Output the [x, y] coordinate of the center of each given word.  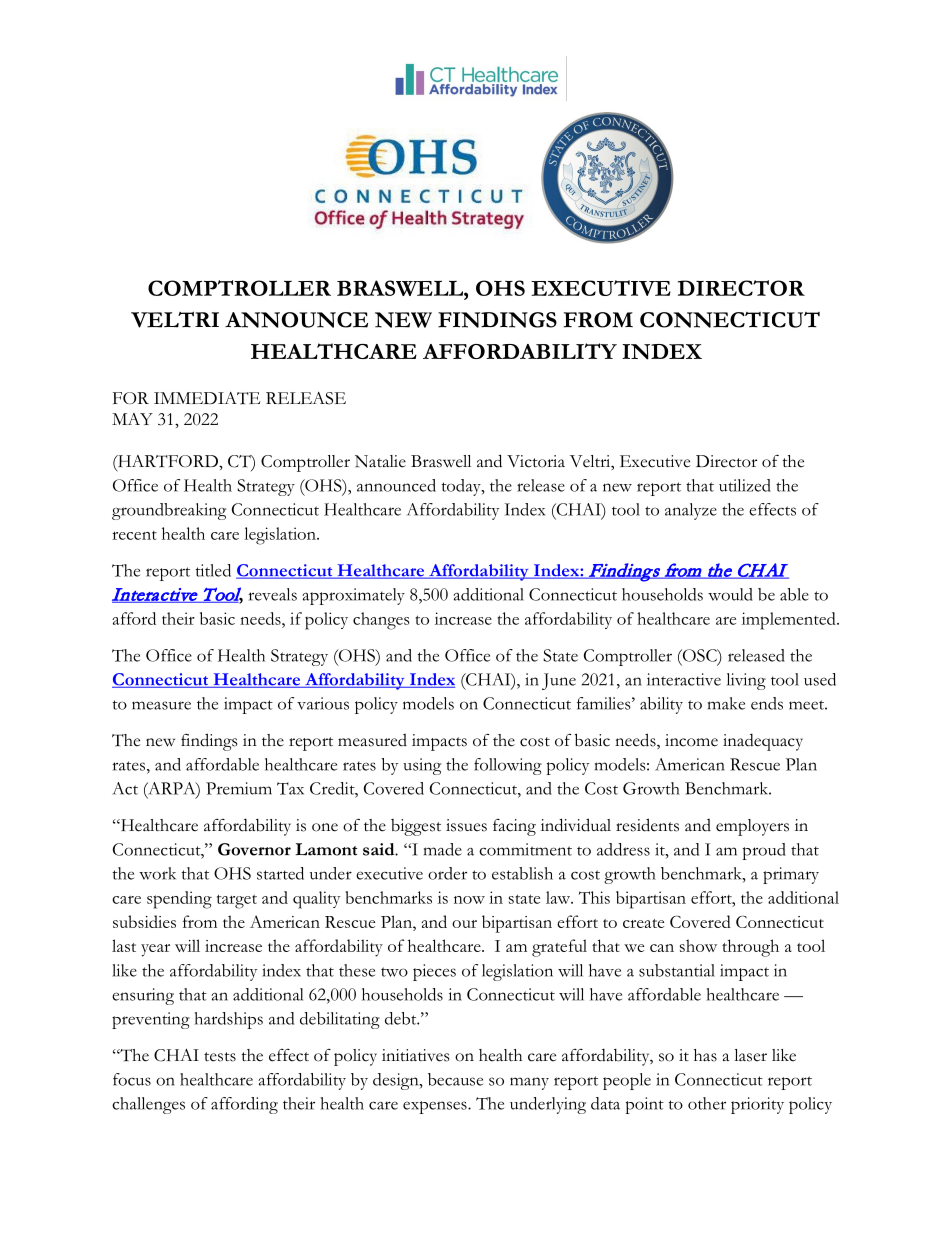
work [157, 873]
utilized [745, 485]
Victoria [536, 461]
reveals [273, 594]
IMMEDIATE [207, 398]
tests [220, 1057]
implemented [790, 621]
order [447, 873]
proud [764, 851]
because [455, 1079]
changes [381, 621]
